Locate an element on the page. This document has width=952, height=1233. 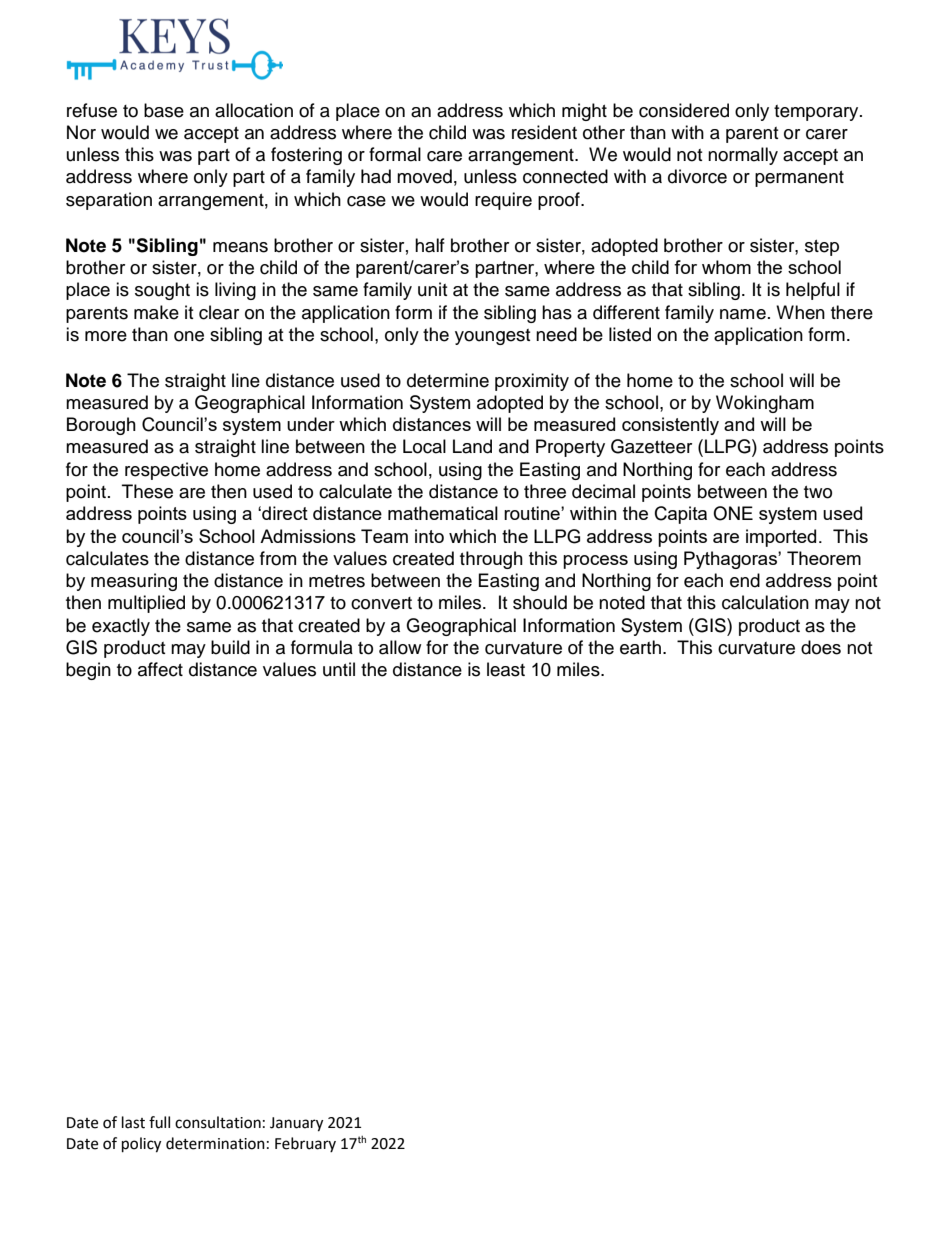
least is located at coordinates (506, 669).
